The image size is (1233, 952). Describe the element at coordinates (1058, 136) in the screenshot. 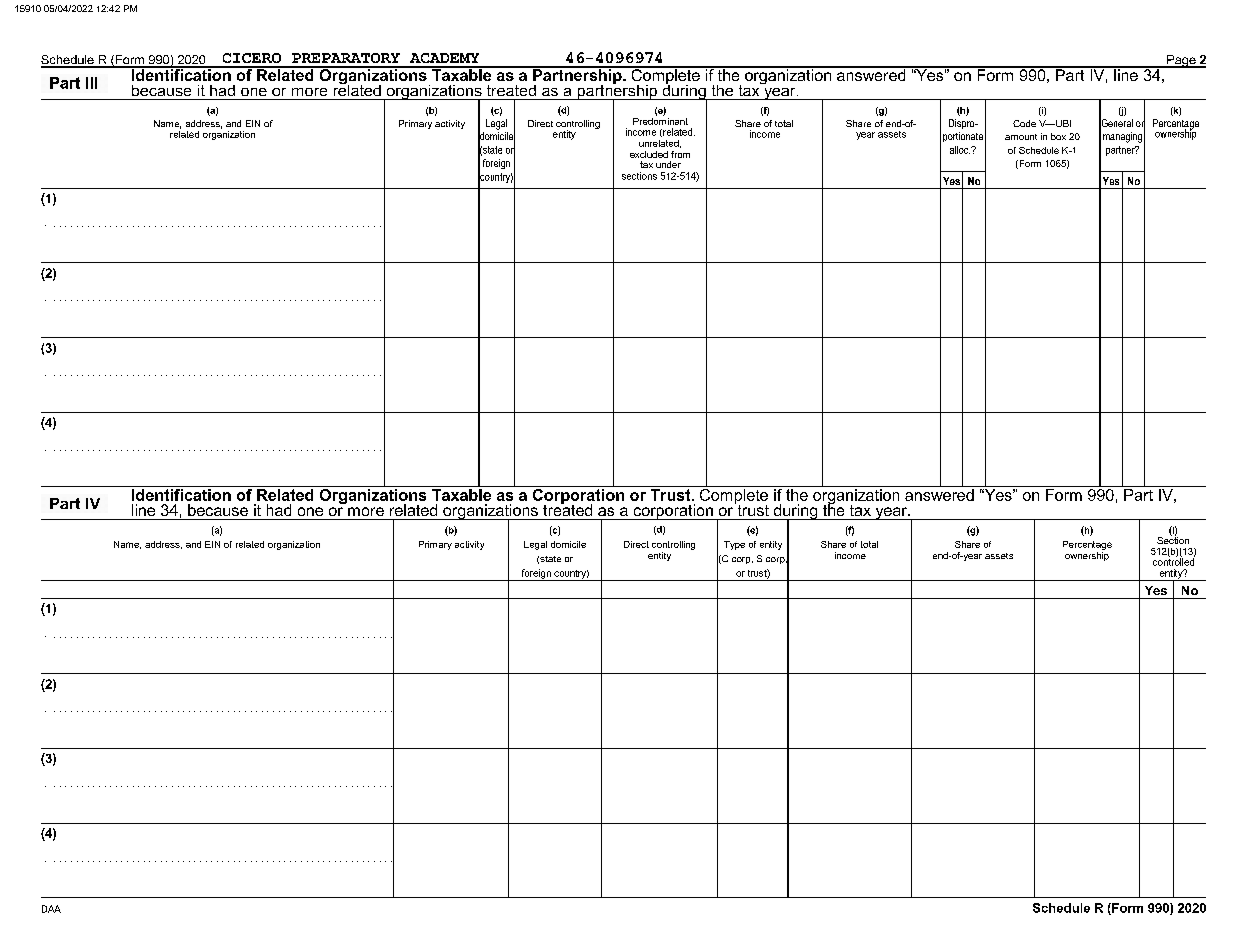

I see `box` at that location.
